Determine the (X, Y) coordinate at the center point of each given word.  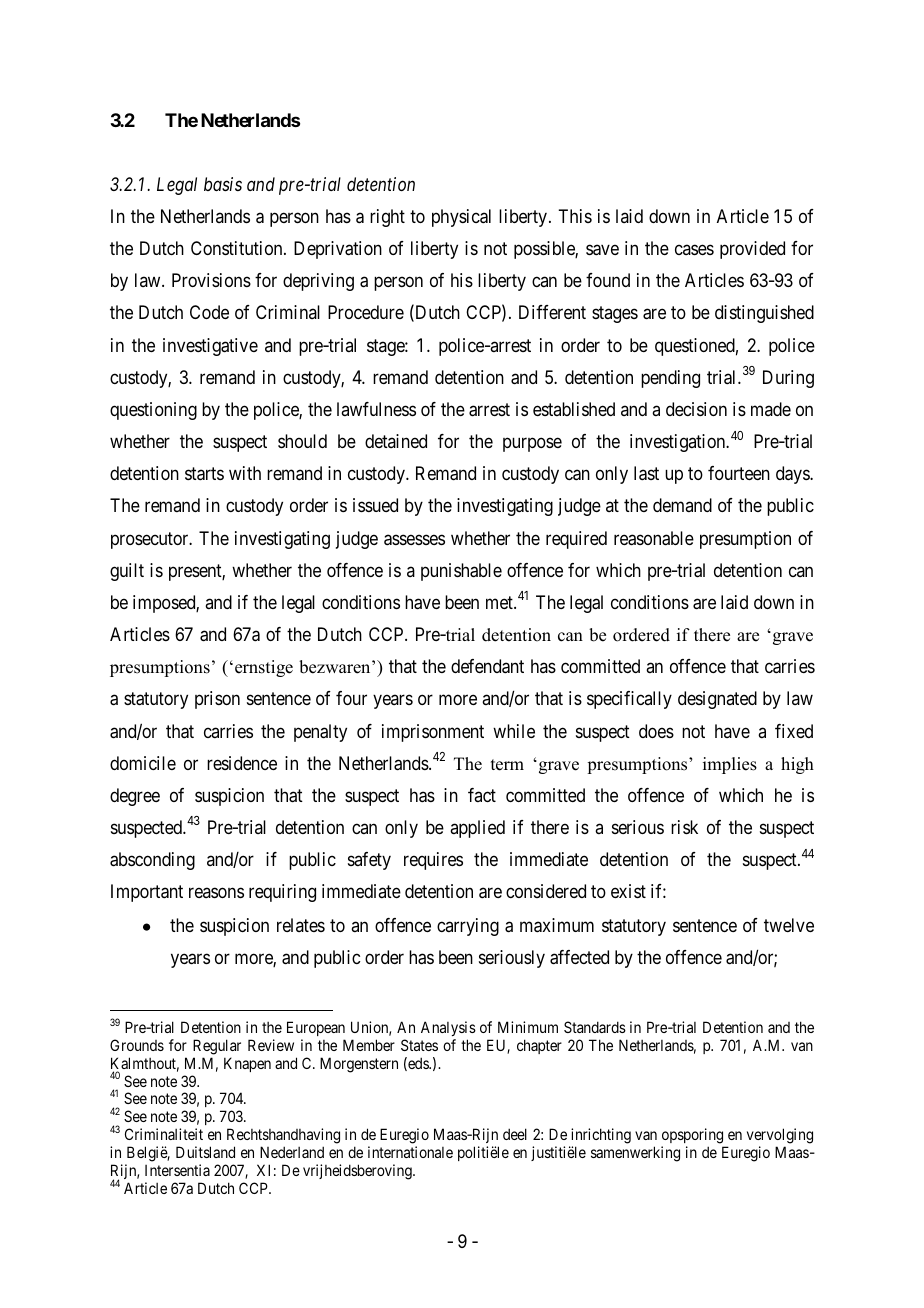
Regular (217, 1047)
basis (223, 184)
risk (684, 827)
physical (461, 218)
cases (694, 250)
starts (204, 474)
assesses (414, 540)
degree (135, 797)
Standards (595, 1027)
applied (477, 829)
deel (515, 1134)
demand (682, 505)
